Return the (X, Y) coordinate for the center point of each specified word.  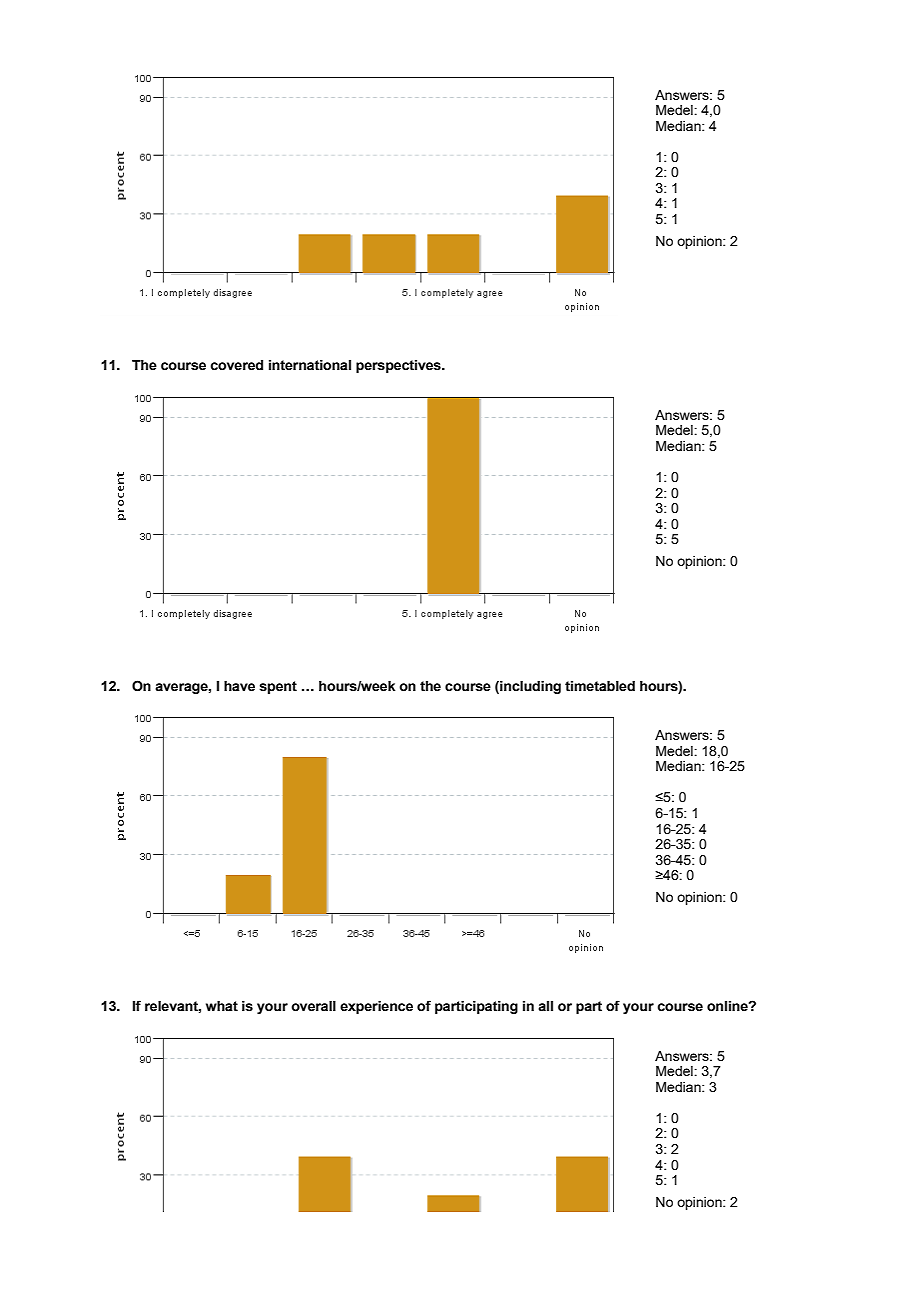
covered (236, 365)
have (239, 686)
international (310, 365)
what (222, 1006)
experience (376, 1007)
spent (278, 687)
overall (313, 1006)
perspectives (399, 366)
